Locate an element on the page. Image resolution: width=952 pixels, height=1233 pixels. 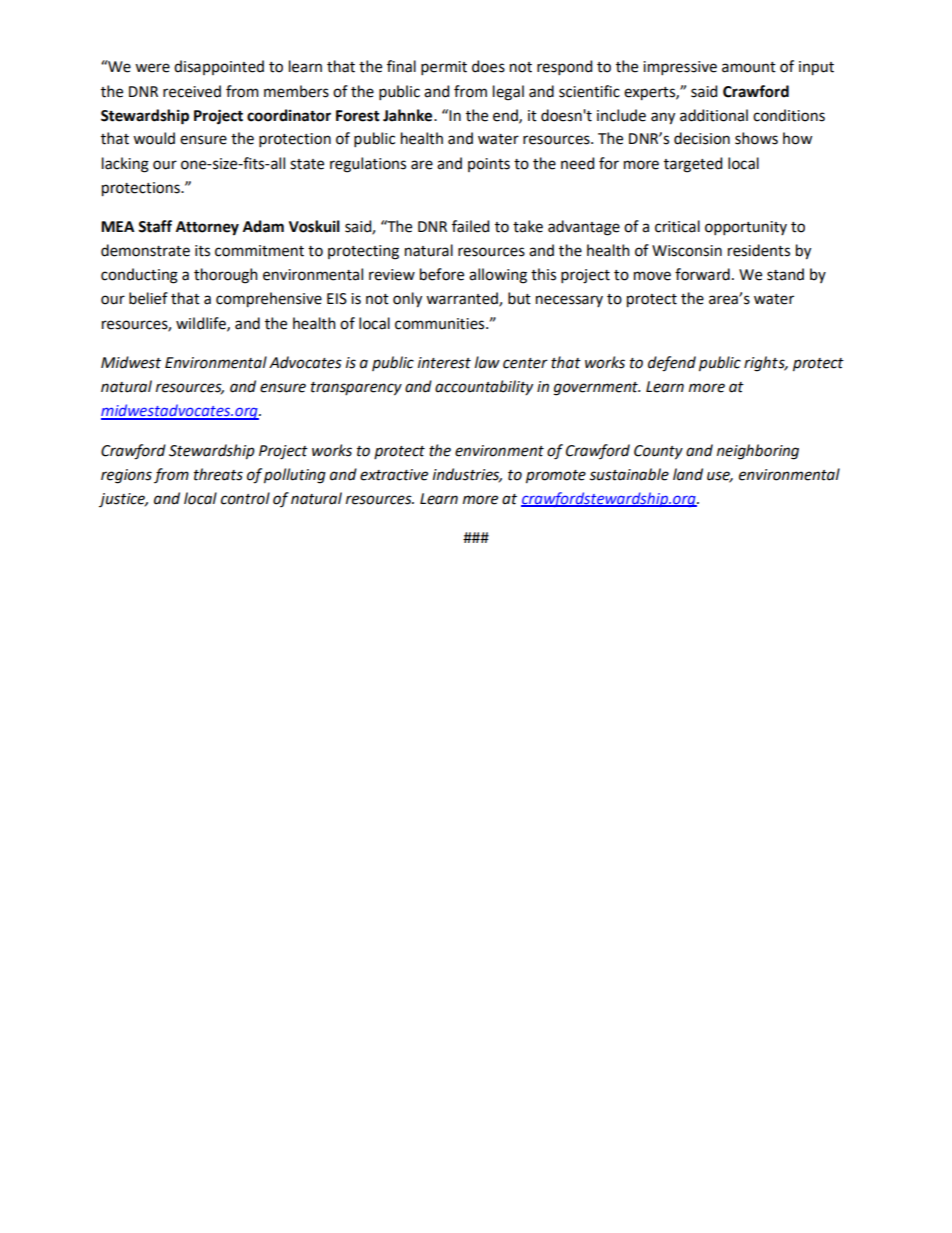
wildlife is located at coordinates (202, 324).
